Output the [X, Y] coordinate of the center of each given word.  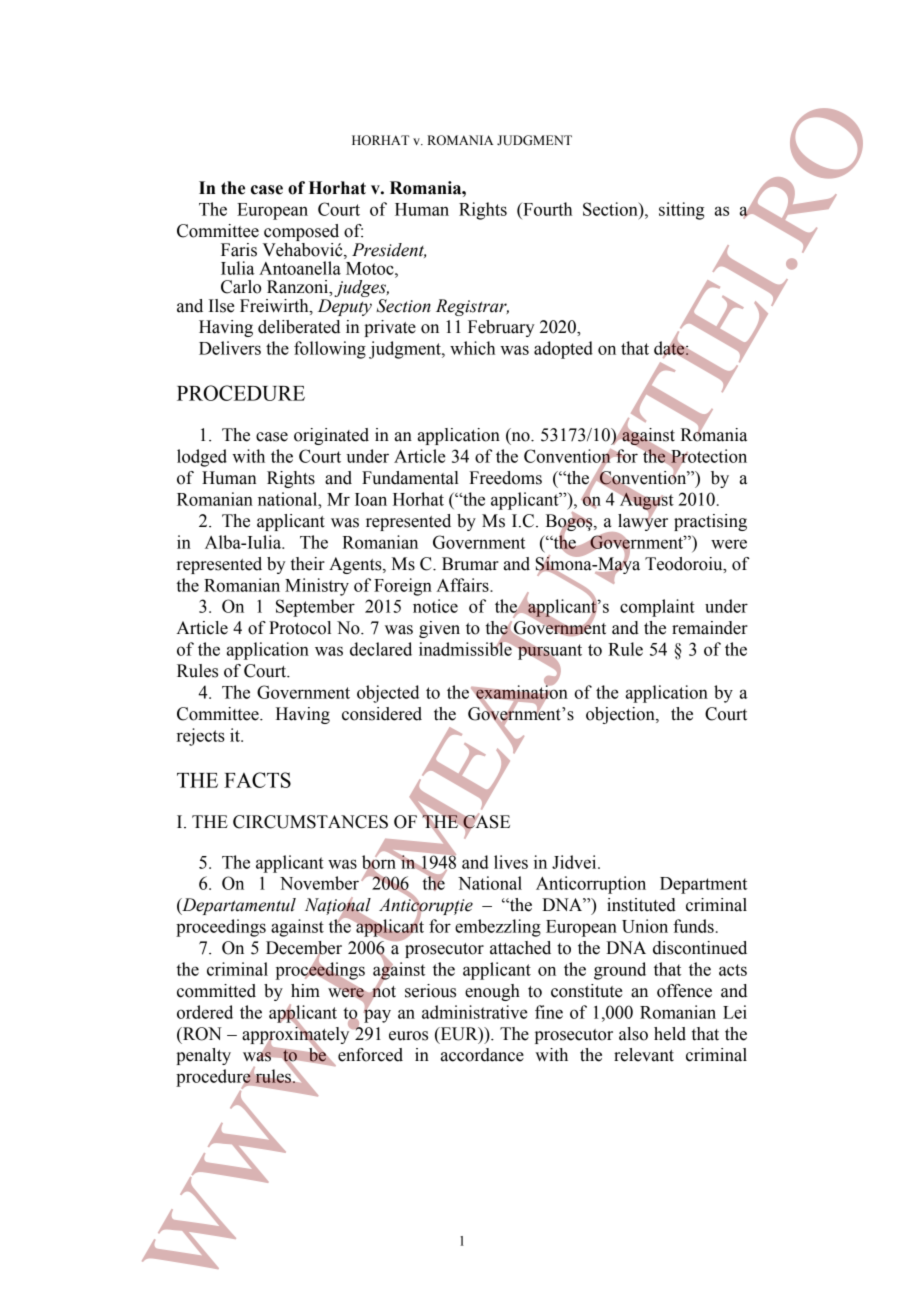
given [439, 629]
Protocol [300, 628]
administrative [475, 1012]
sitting [681, 211]
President [389, 250]
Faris [239, 250]
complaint [657, 608]
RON [201, 1034]
